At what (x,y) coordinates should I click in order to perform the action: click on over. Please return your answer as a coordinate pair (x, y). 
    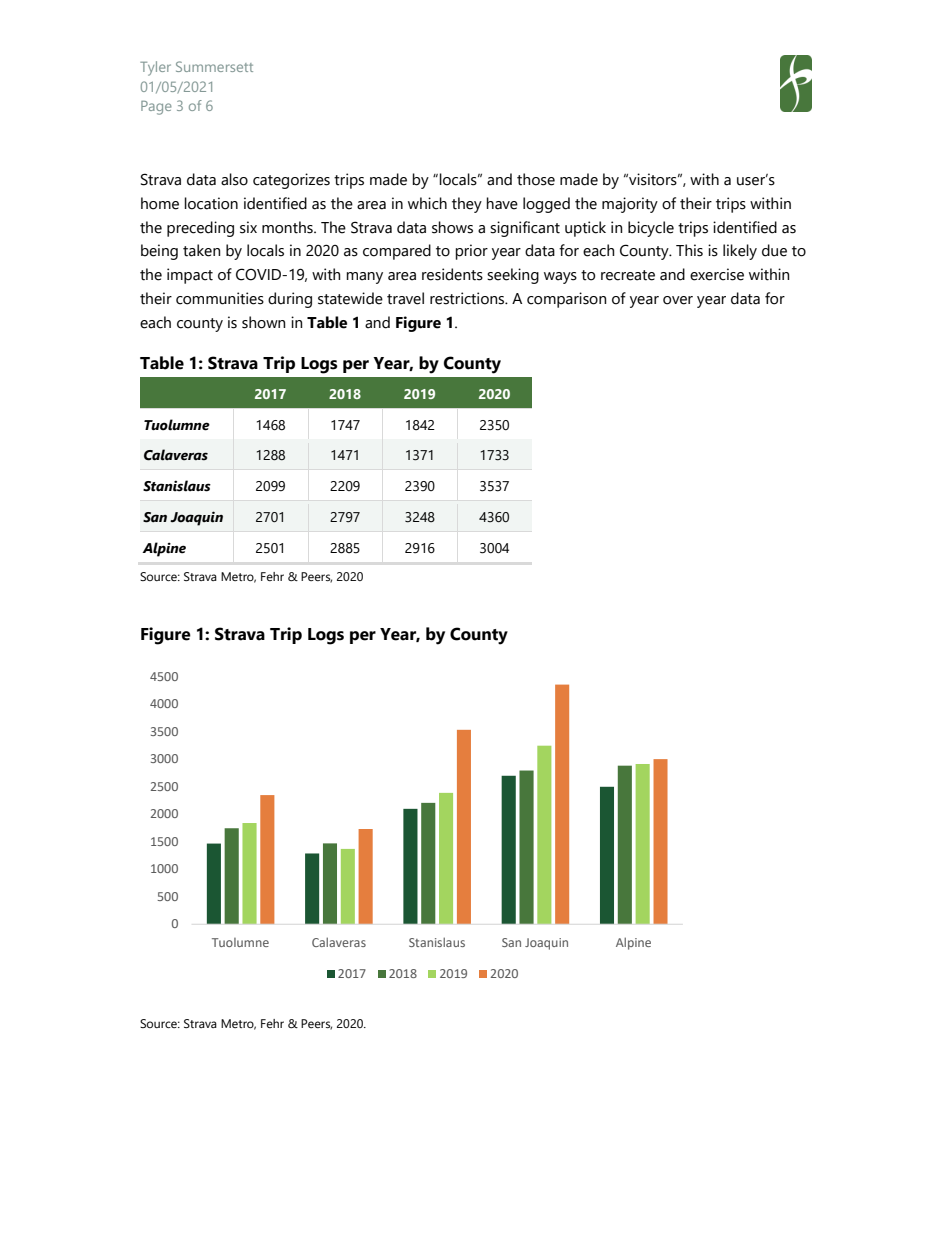
    Looking at the image, I should click on (678, 300).
